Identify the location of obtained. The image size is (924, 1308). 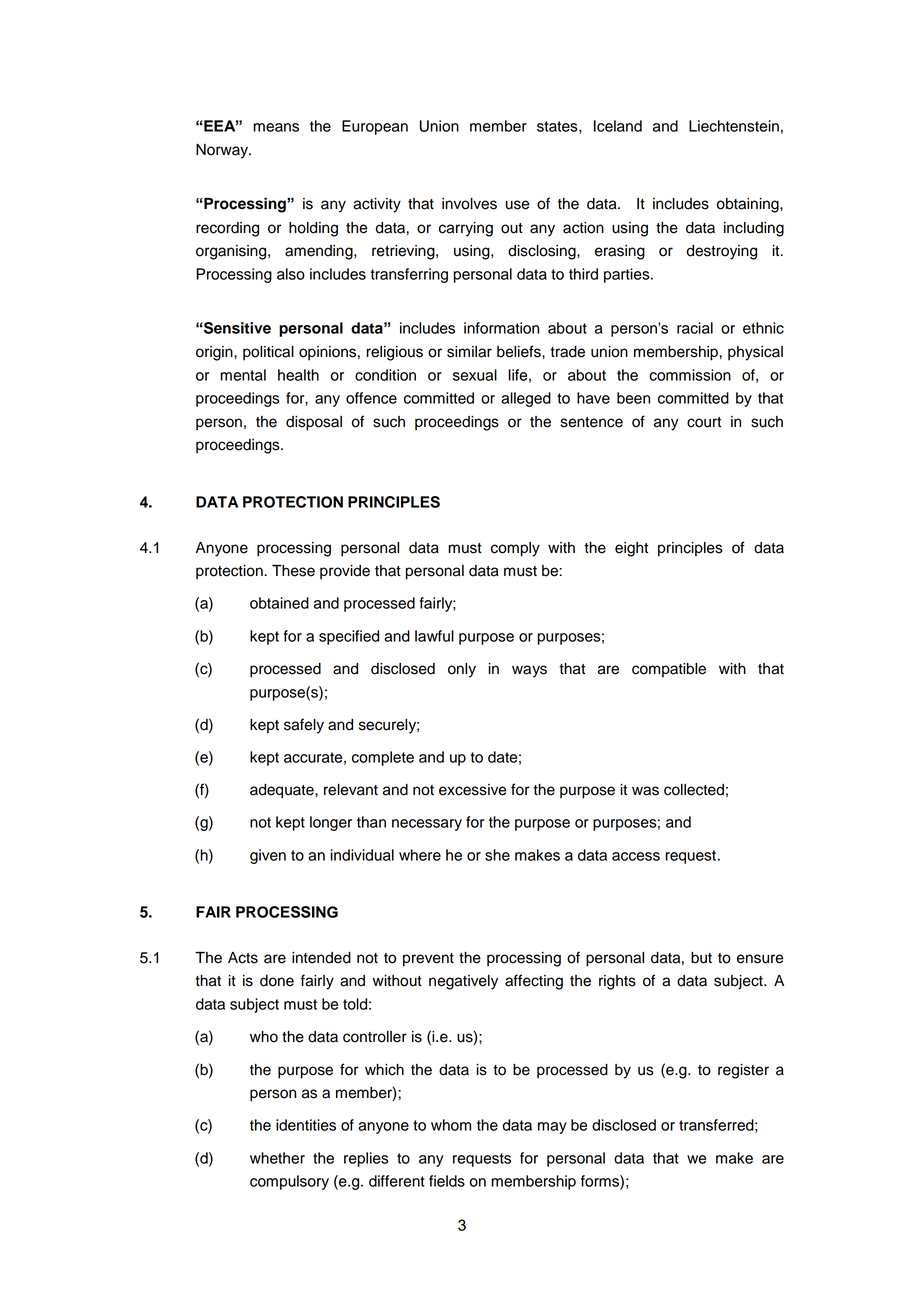
(279, 603).
